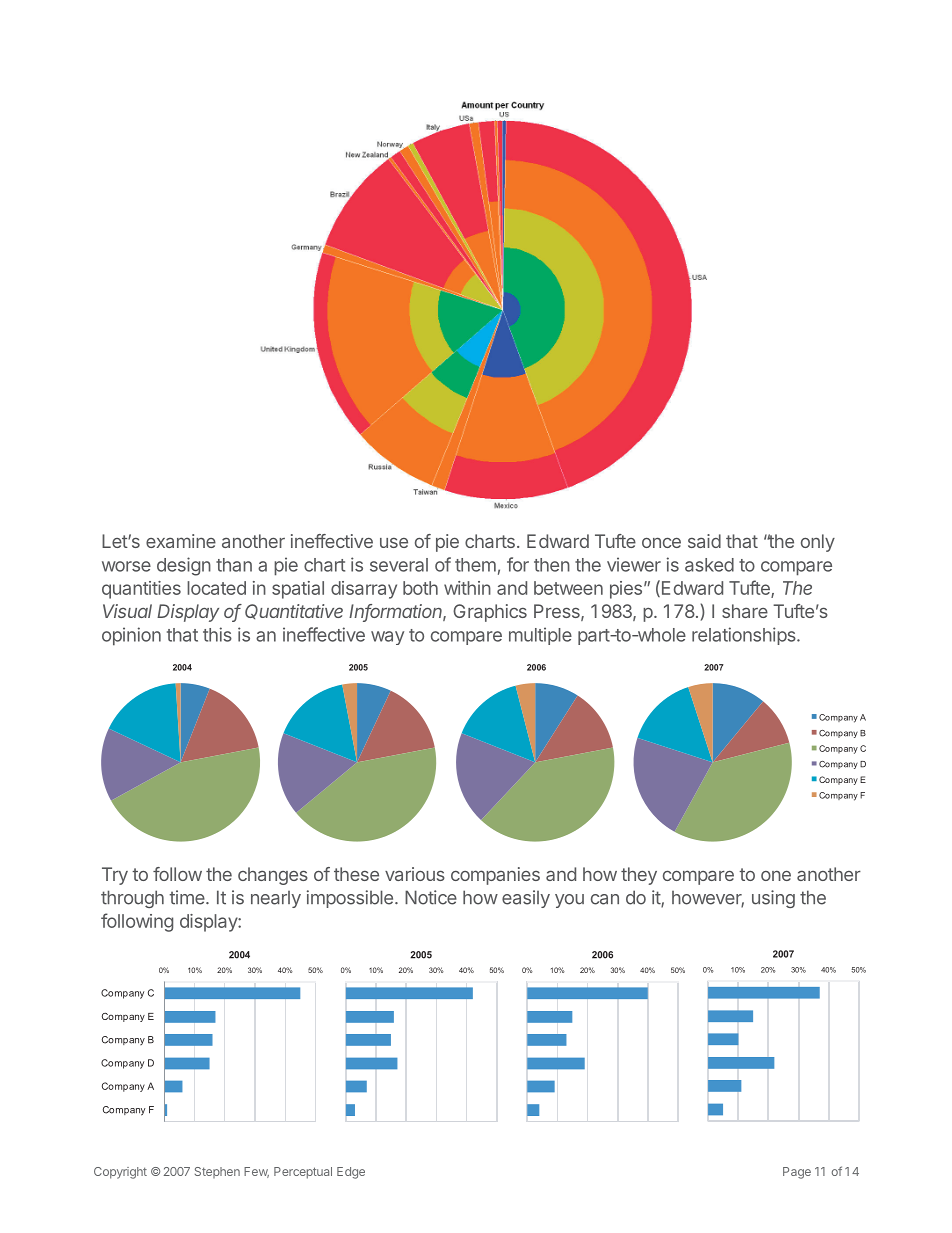 This screenshot has height=1233, width=952. I want to click on time, so click(188, 897).
